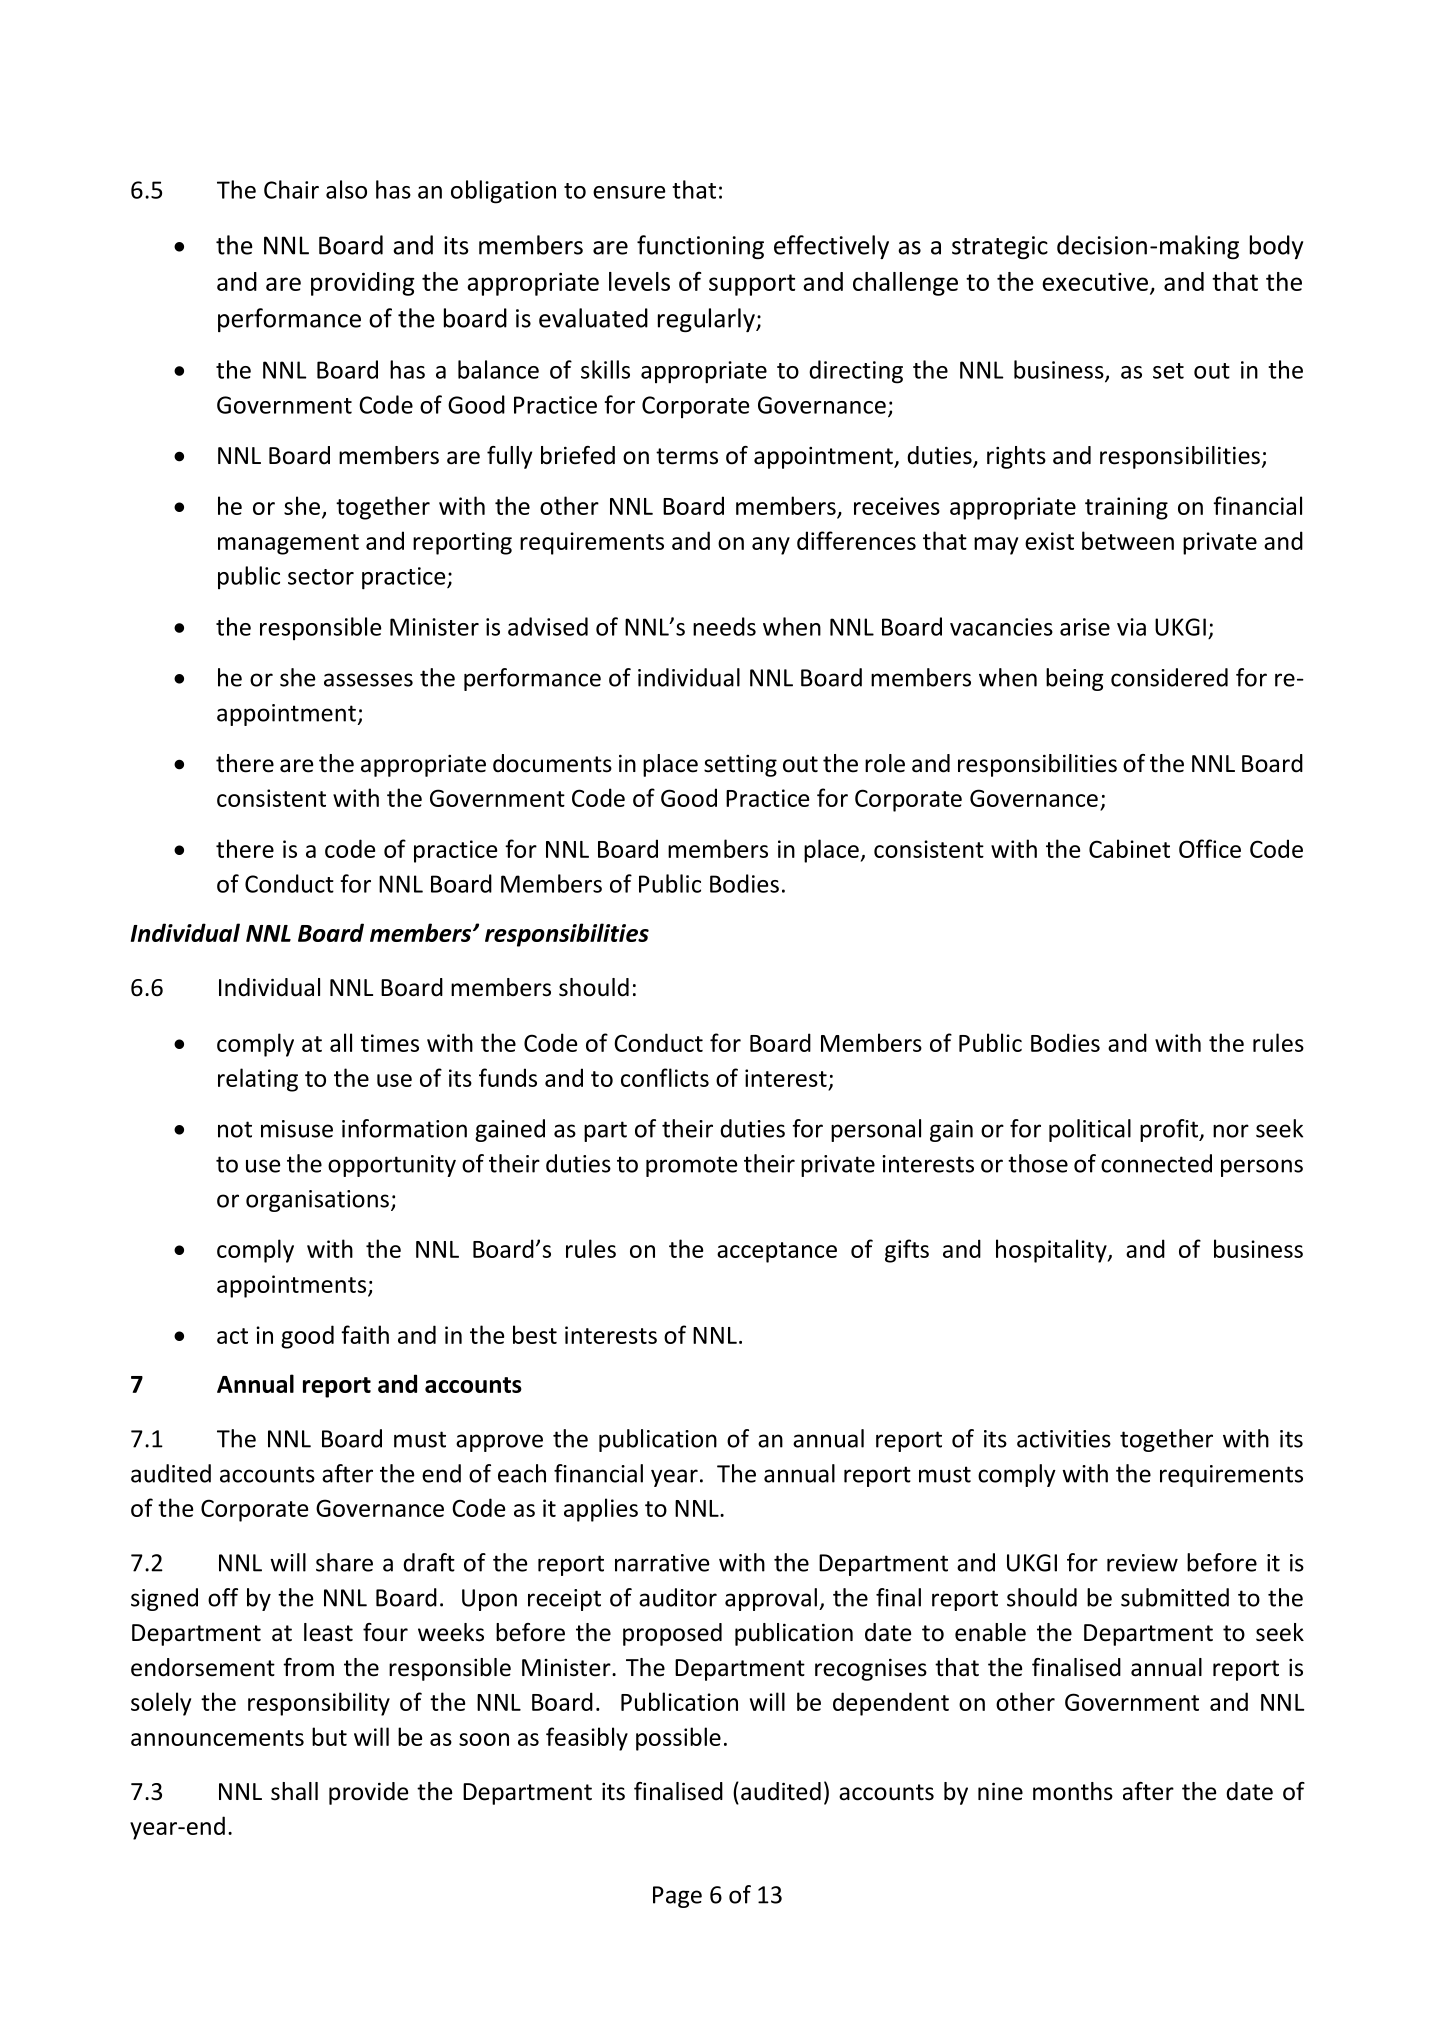 The width and height of the image is (1434, 2028). What do you see at coordinates (700, 247) in the image?
I see `functioning` at bounding box center [700, 247].
